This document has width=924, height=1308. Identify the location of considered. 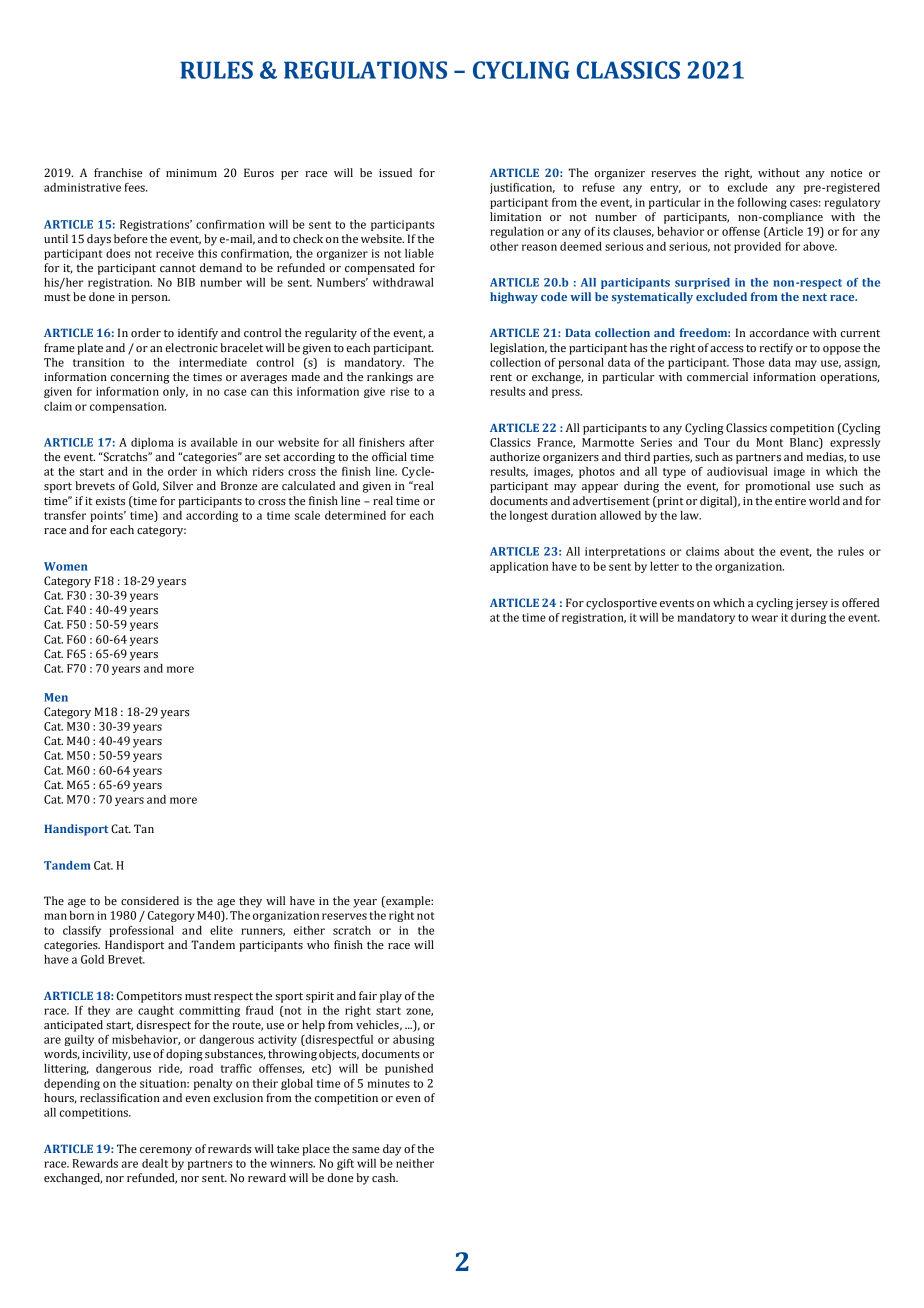
(150, 901).
